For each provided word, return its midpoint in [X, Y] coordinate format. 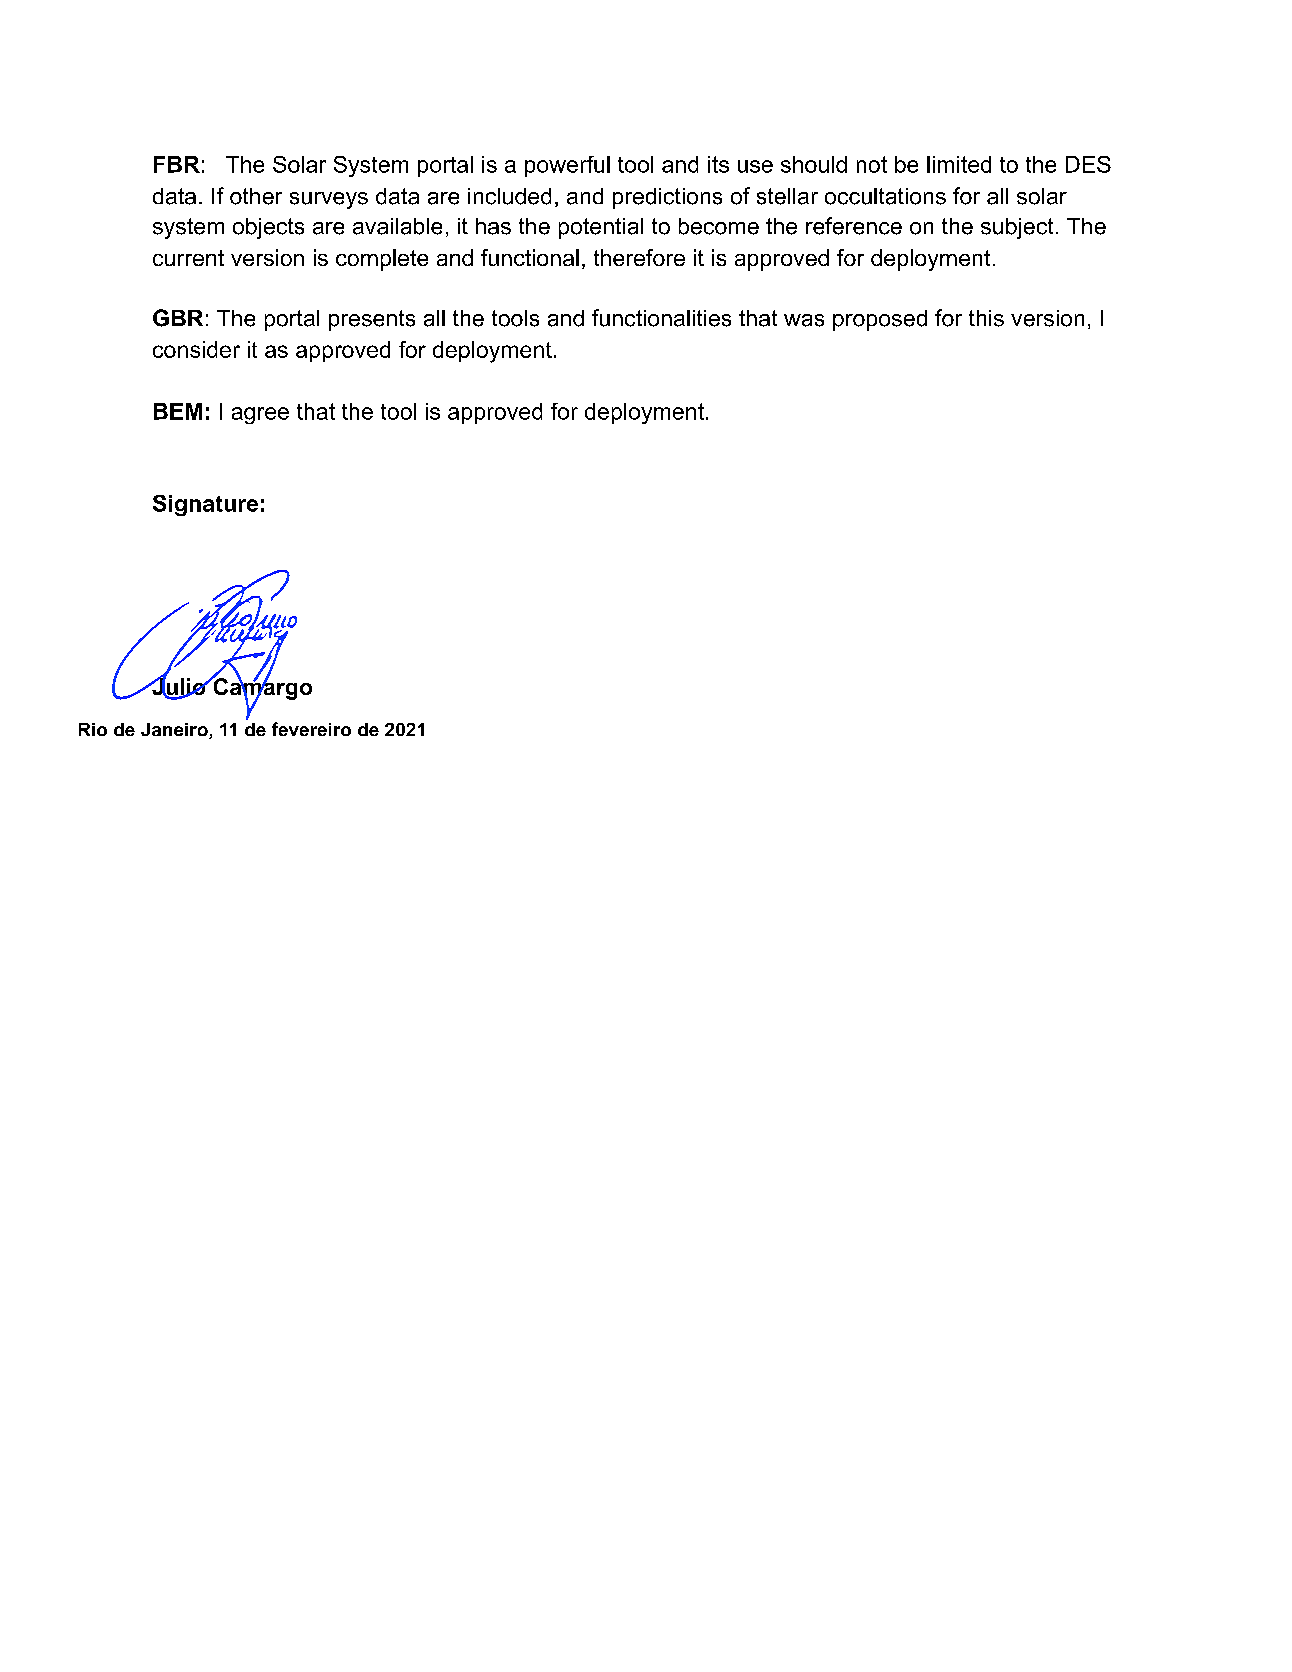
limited [959, 164]
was [804, 320]
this [986, 318]
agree [260, 415]
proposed [880, 320]
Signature [205, 505]
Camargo [261, 688]
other [256, 196]
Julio [179, 687]
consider [196, 349]
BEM [178, 411]
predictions [667, 198]
